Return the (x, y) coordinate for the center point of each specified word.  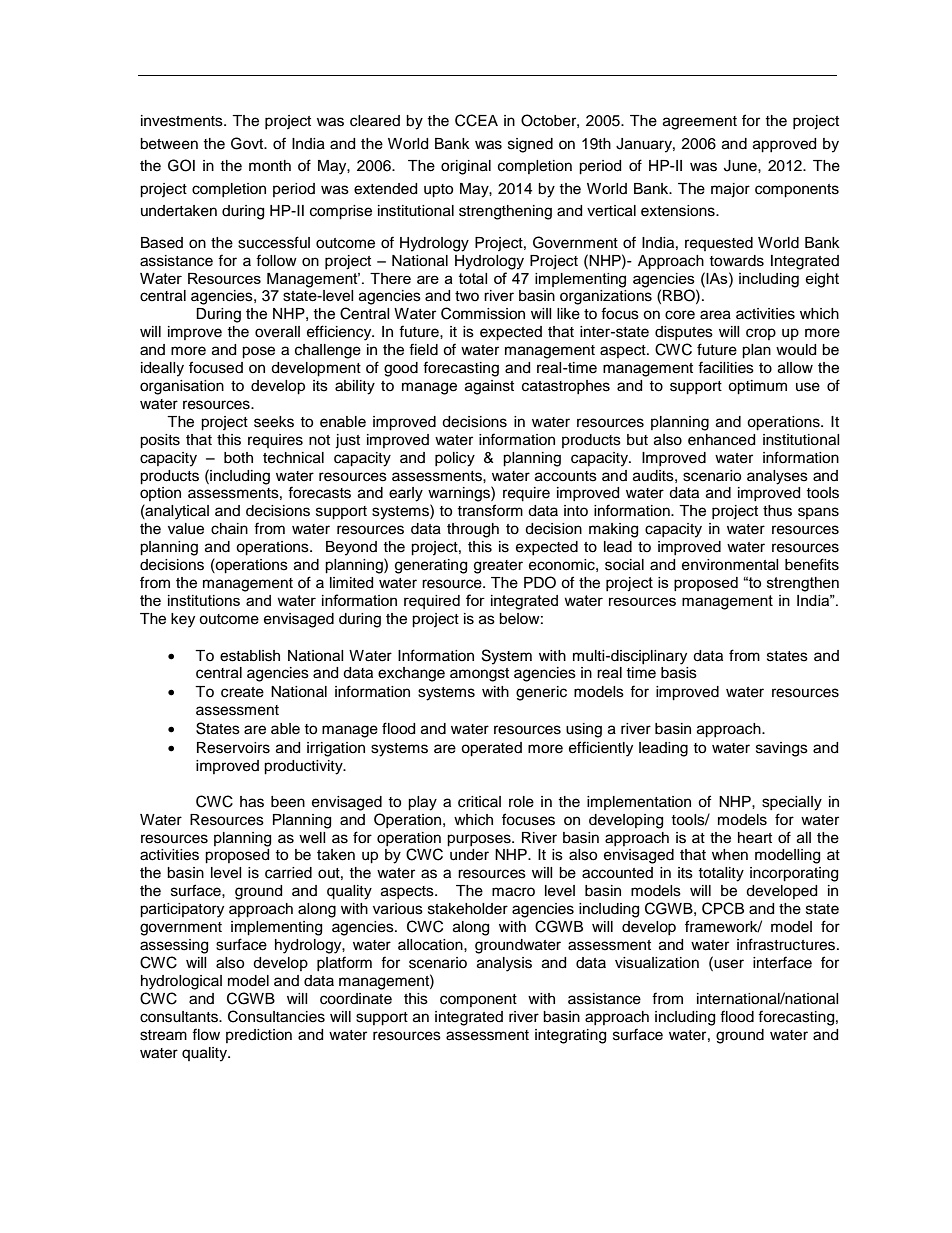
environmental (730, 565)
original (466, 167)
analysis (504, 964)
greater (498, 567)
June (741, 166)
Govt (248, 143)
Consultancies (276, 1016)
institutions (204, 600)
